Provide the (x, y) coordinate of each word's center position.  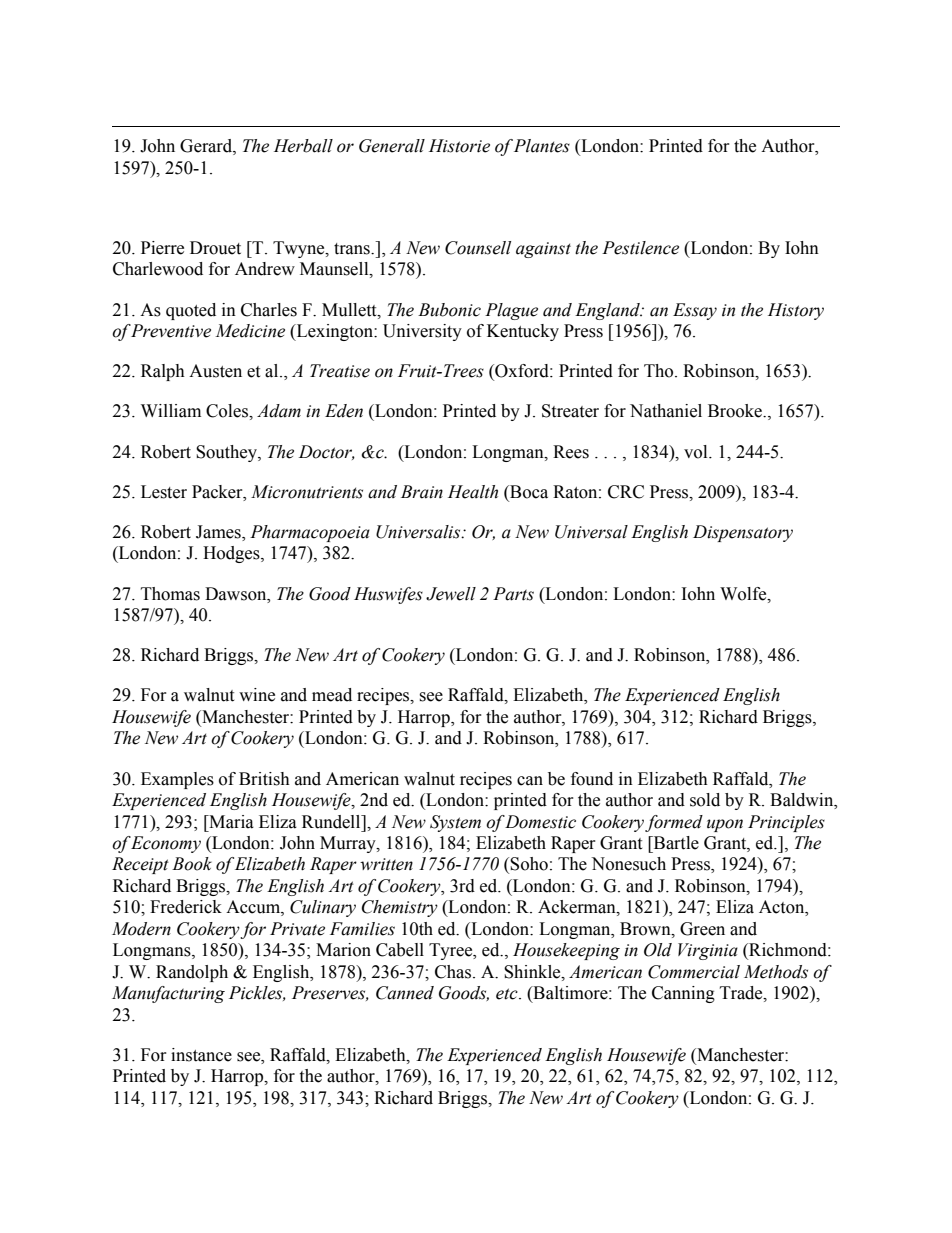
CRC (626, 492)
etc (508, 994)
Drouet (215, 248)
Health (473, 492)
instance (201, 1055)
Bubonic (449, 310)
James (219, 533)
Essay (695, 311)
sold (705, 800)
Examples (177, 780)
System (455, 823)
